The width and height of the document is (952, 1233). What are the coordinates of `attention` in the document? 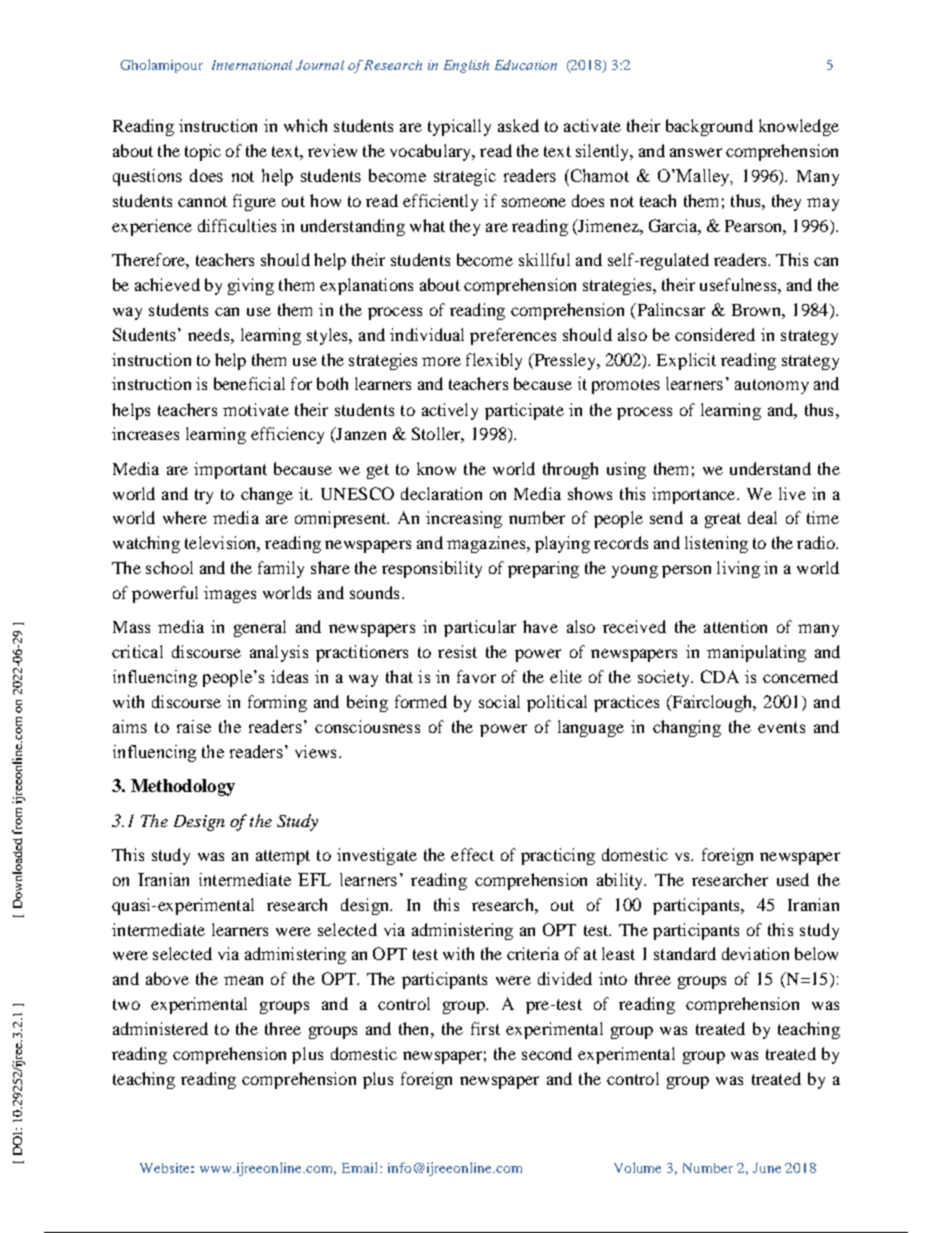 It's located at (735, 626).
